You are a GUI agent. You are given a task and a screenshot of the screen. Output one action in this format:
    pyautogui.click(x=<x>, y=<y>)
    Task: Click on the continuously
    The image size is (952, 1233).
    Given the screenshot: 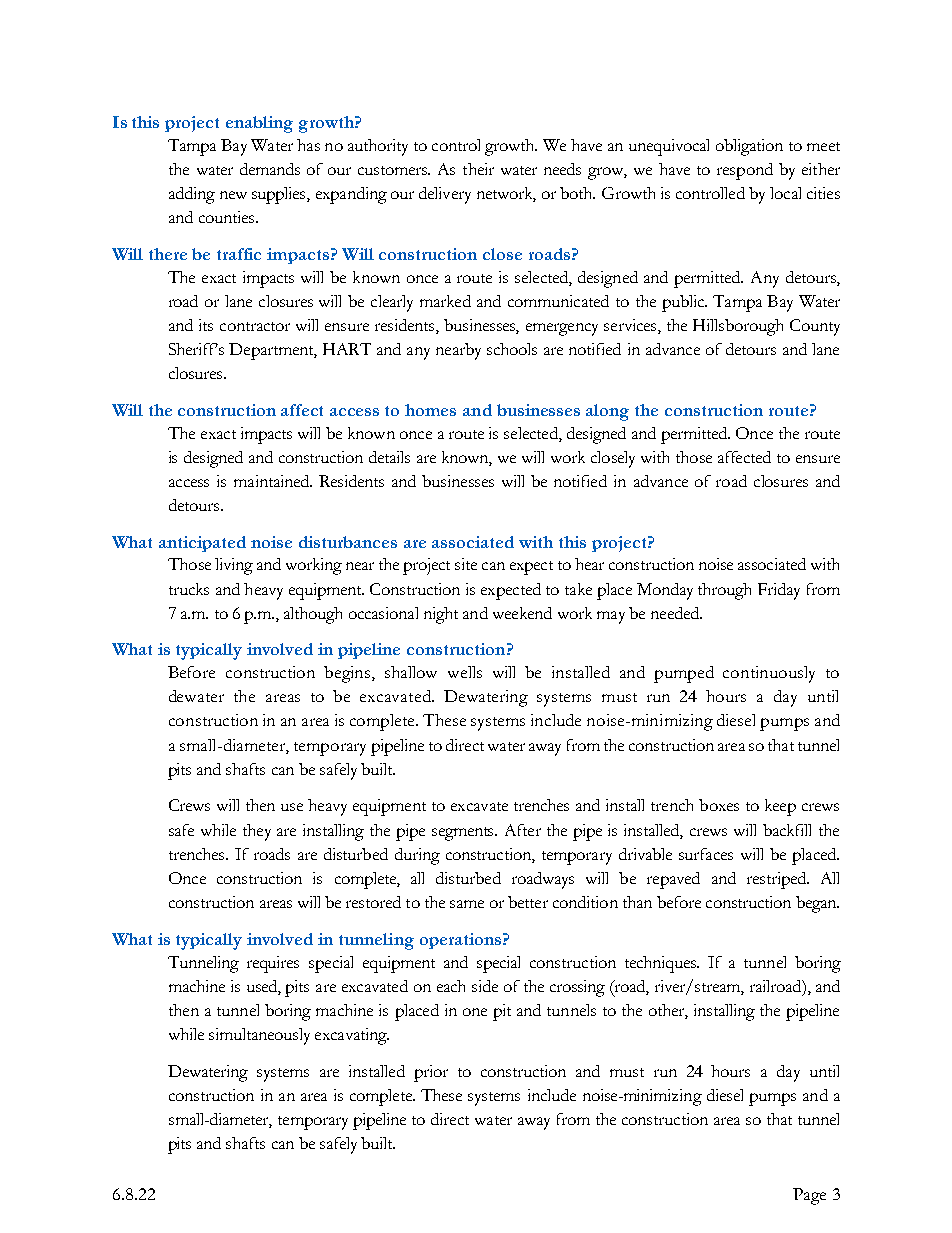 What is the action you would take?
    pyautogui.click(x=769, y=674)
